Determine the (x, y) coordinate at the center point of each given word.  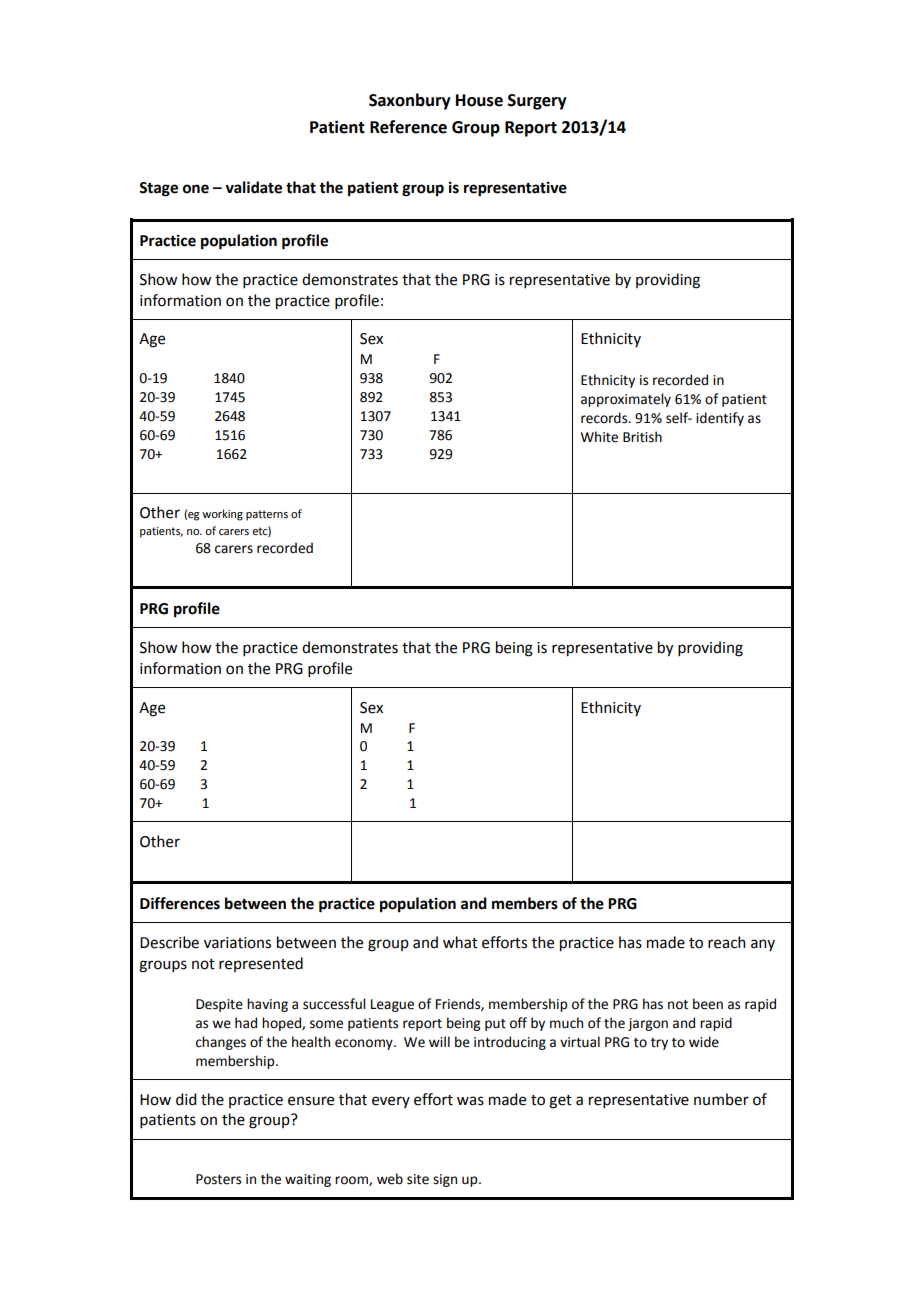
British (642, 437)
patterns (267, 515)
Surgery (537, 102)
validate (253, 187)
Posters (218, 1179)
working (222, 515)
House (479, 100)
